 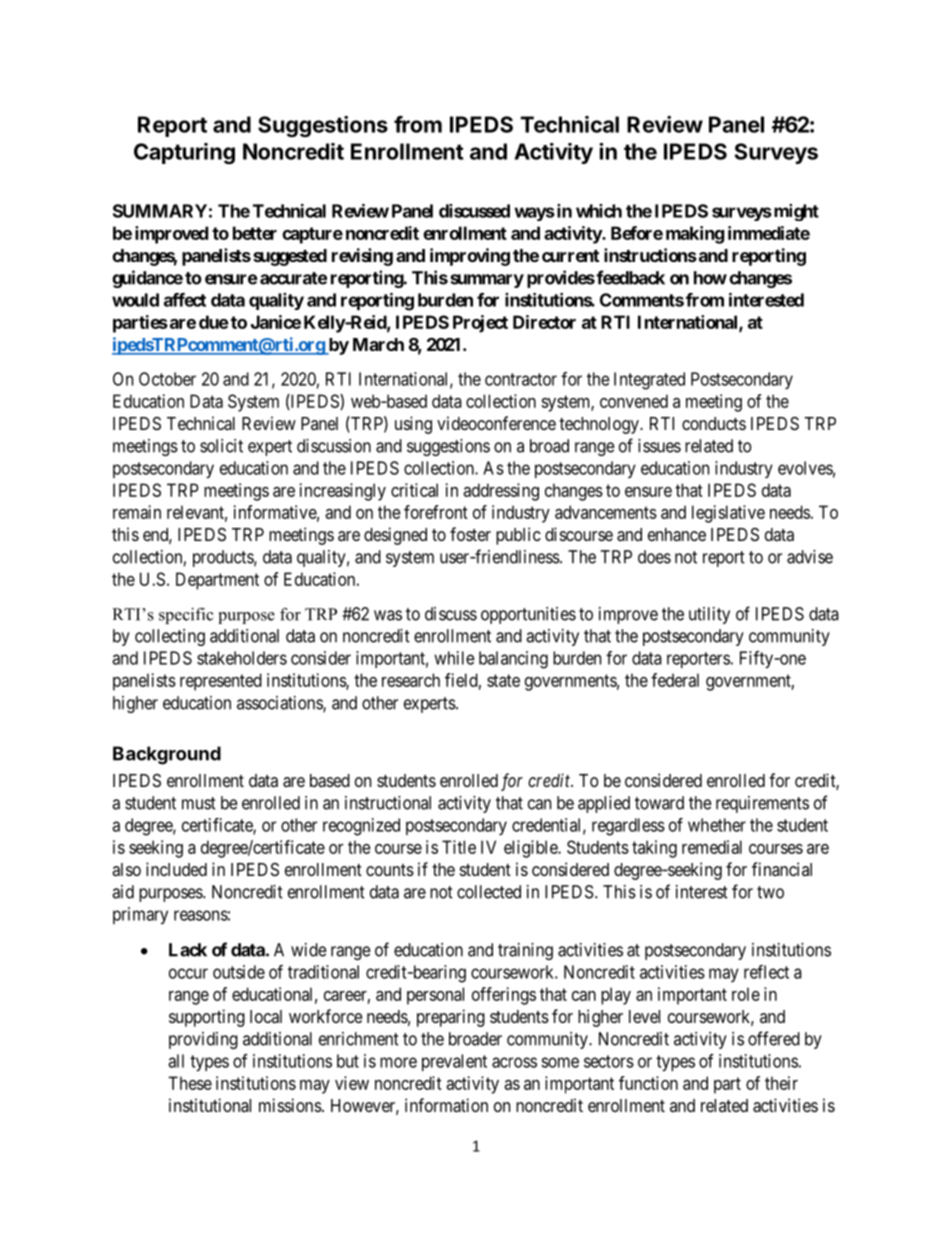 I want to click on collected, so click(x=489, y=892).
